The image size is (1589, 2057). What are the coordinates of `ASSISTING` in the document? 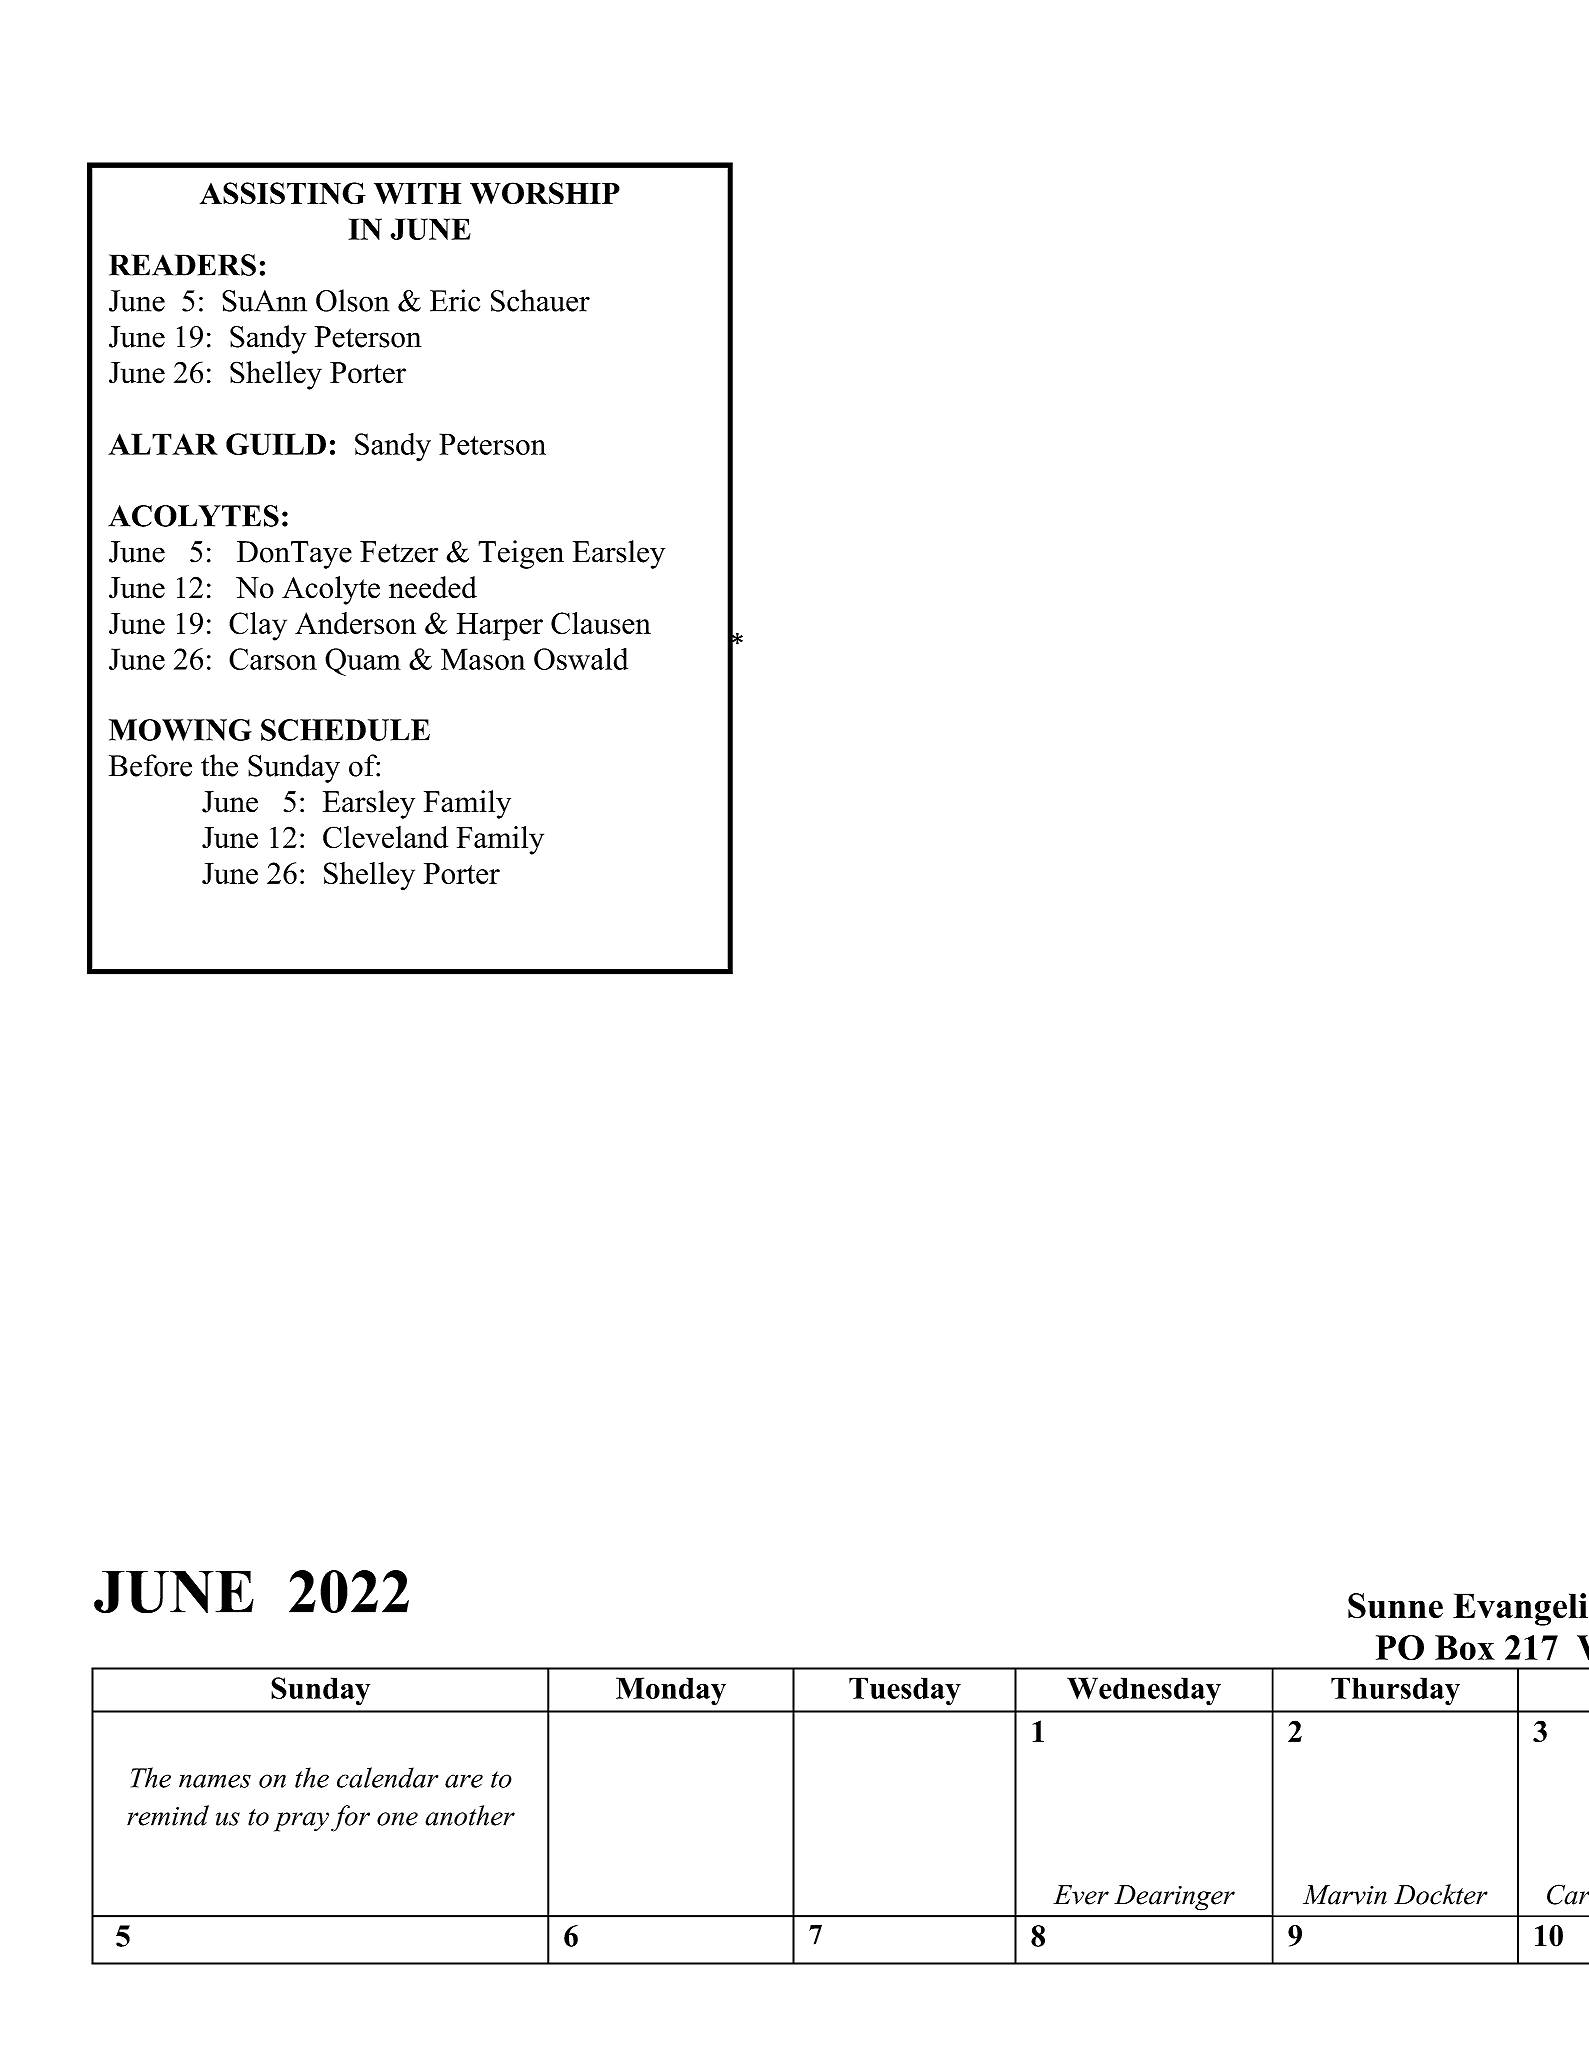 It's located at (283, 193).
